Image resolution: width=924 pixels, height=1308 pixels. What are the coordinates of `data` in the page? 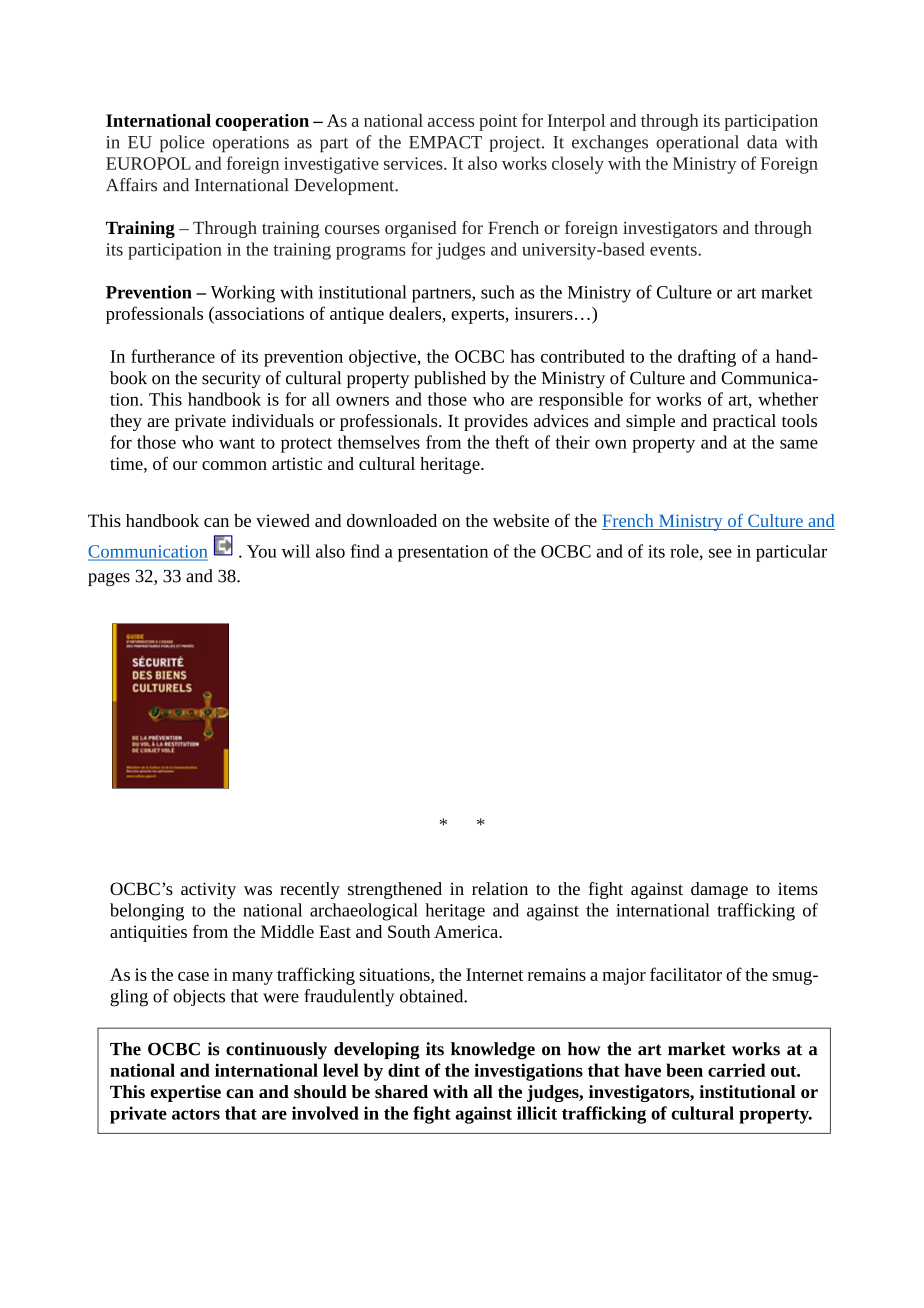 It's located at (762, 142).
